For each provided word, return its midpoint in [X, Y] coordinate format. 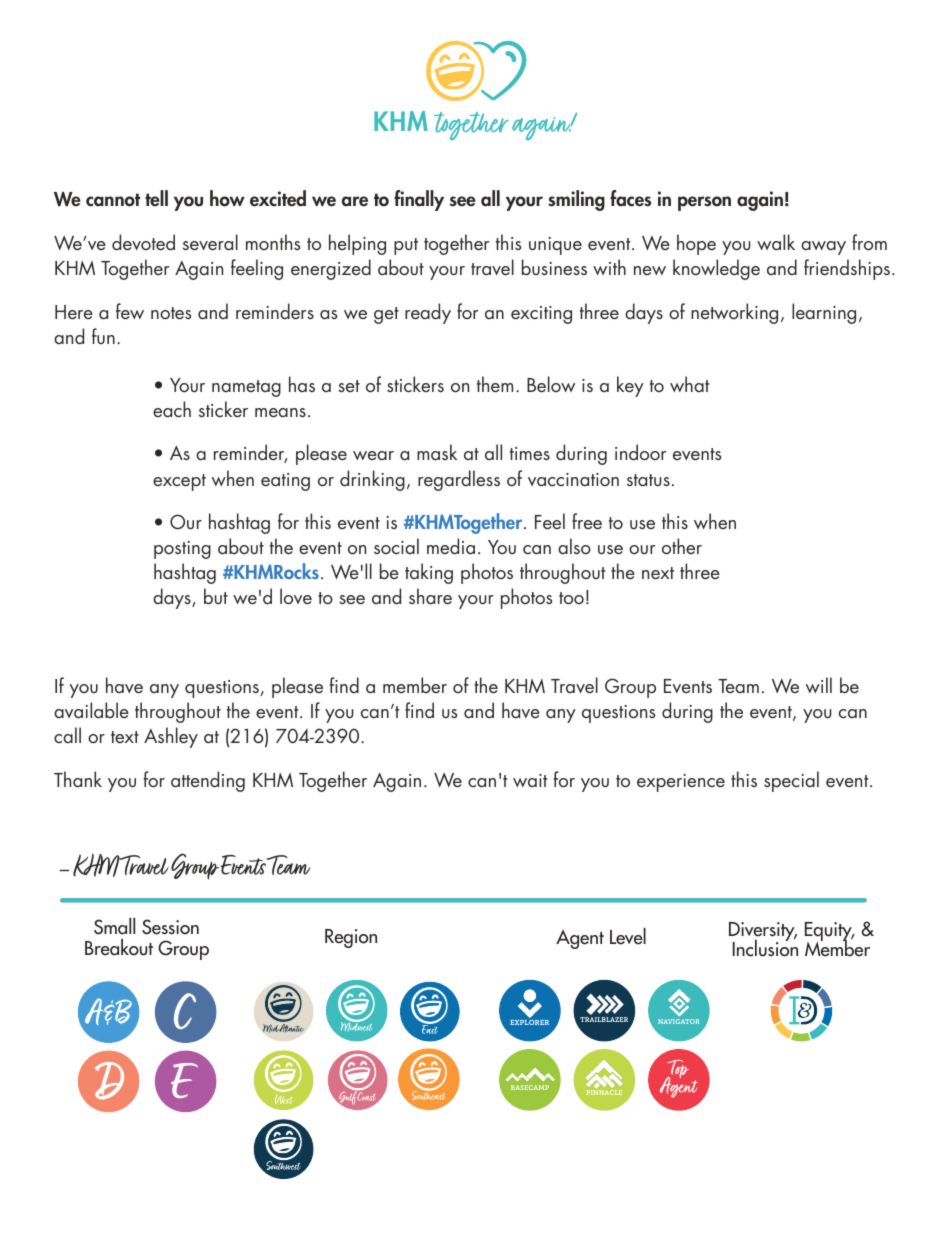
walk [776, 242]
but [216, 596]
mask [437, 452]
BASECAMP [530, 1087]
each [172, 409]
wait [530, 780]
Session [170, 927]
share [430, 596]
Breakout [119, 947]
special [791, 781]
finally [419, 200]
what [690, 384]
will [819, 685]
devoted [143, 242]
